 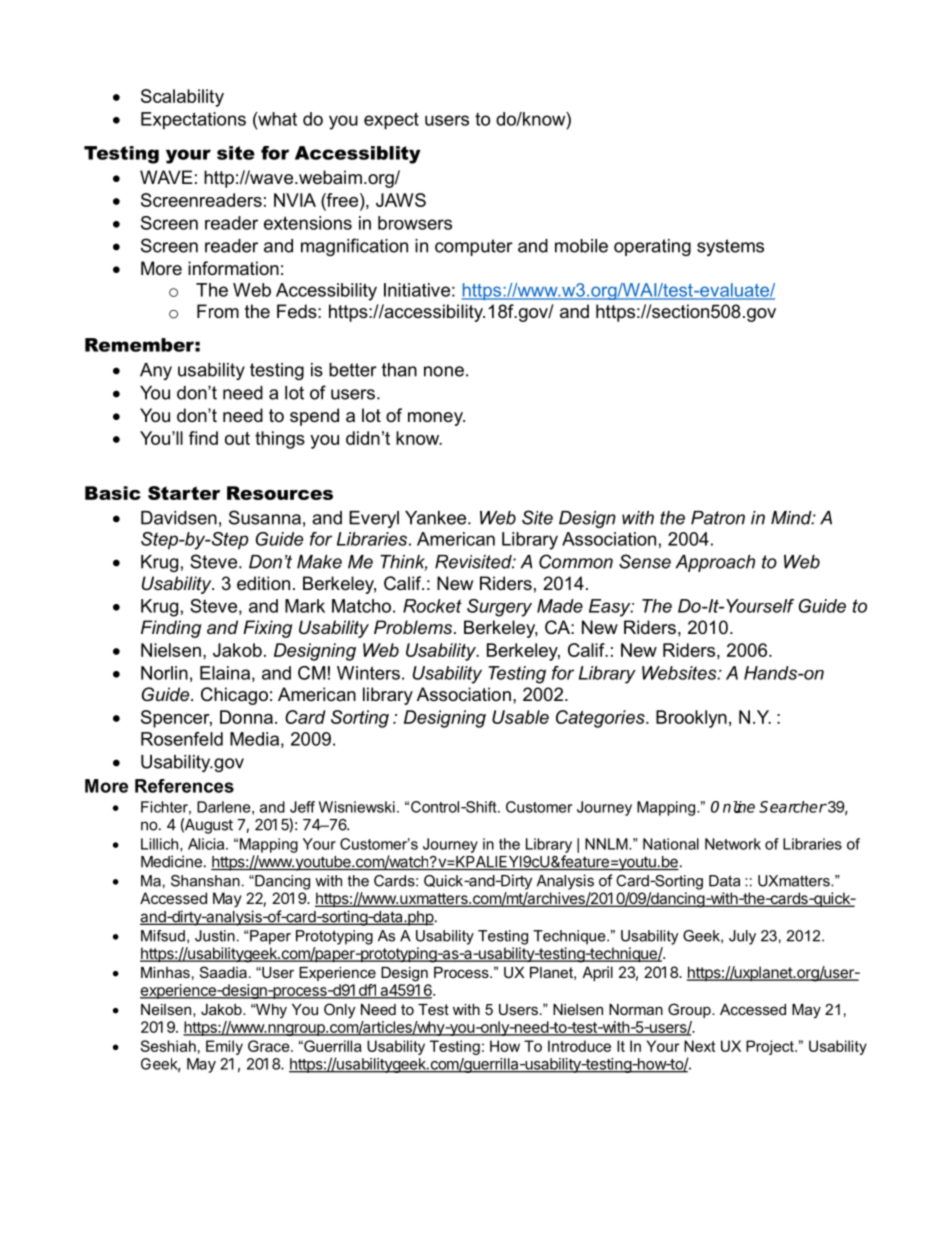 I want to click on References, so click(x=184, y=786).
